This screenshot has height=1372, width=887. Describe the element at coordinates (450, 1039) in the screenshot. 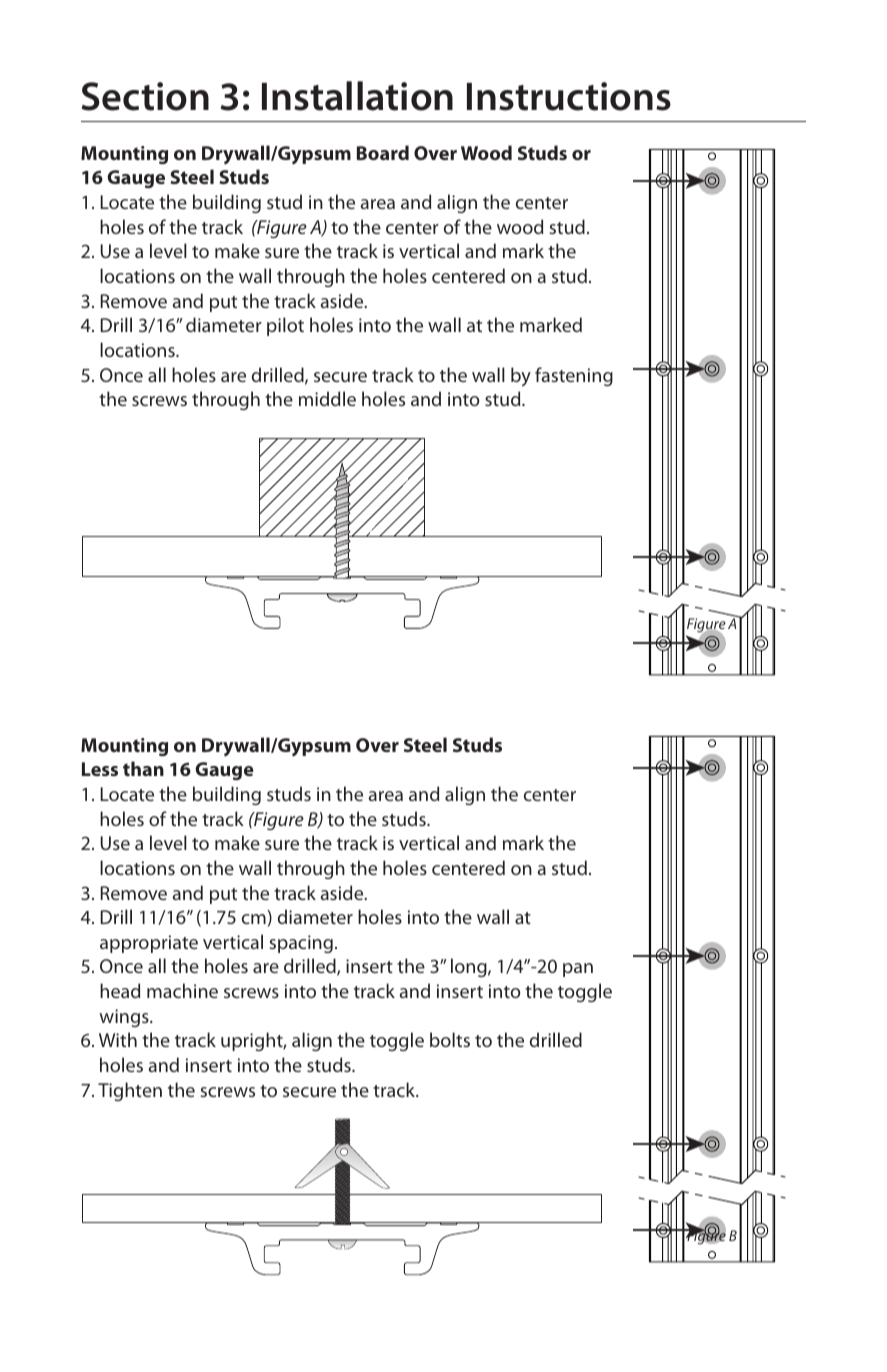

I see `bolts` at that location.
